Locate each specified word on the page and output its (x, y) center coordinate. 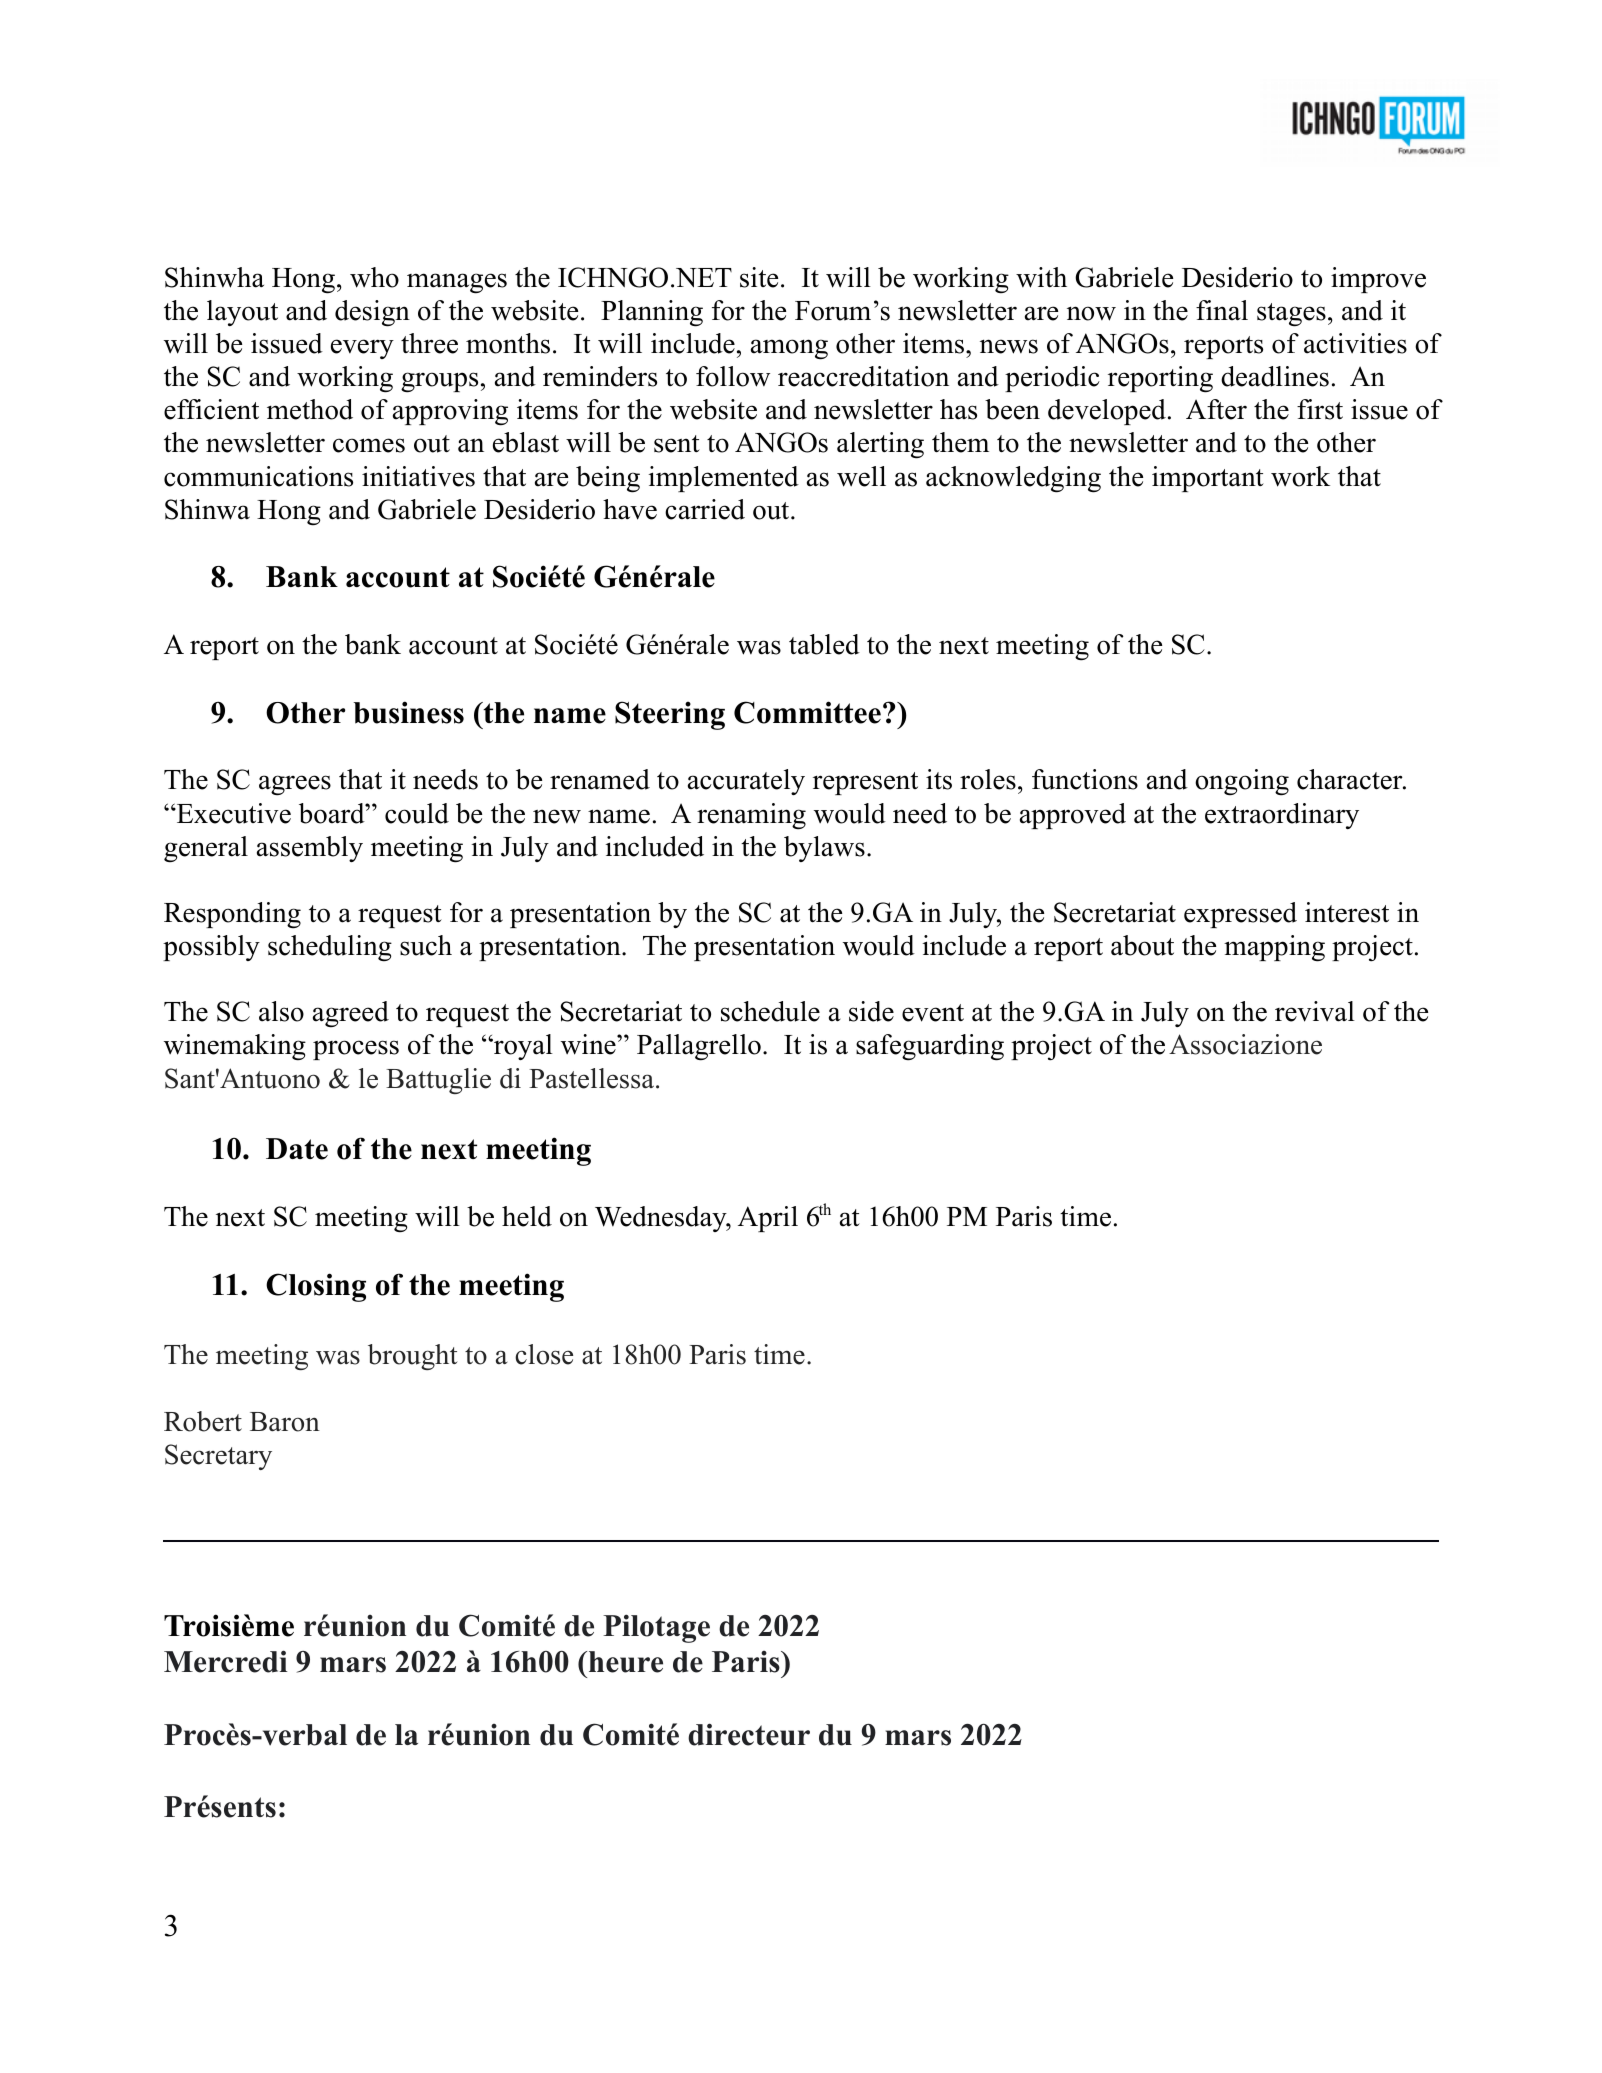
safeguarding (930, 1047)
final (1222, 310)
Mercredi (226, 1661)
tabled (824, 644)
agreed (351, 1014)
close (544, 1354)
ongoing (1242, 782)
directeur (749, 1734)
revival (1315, 1011)
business (408, 712)
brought (413, 1357)
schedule (770, 1011)
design (372, 313)
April (768, 1219)
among (789, 349)
